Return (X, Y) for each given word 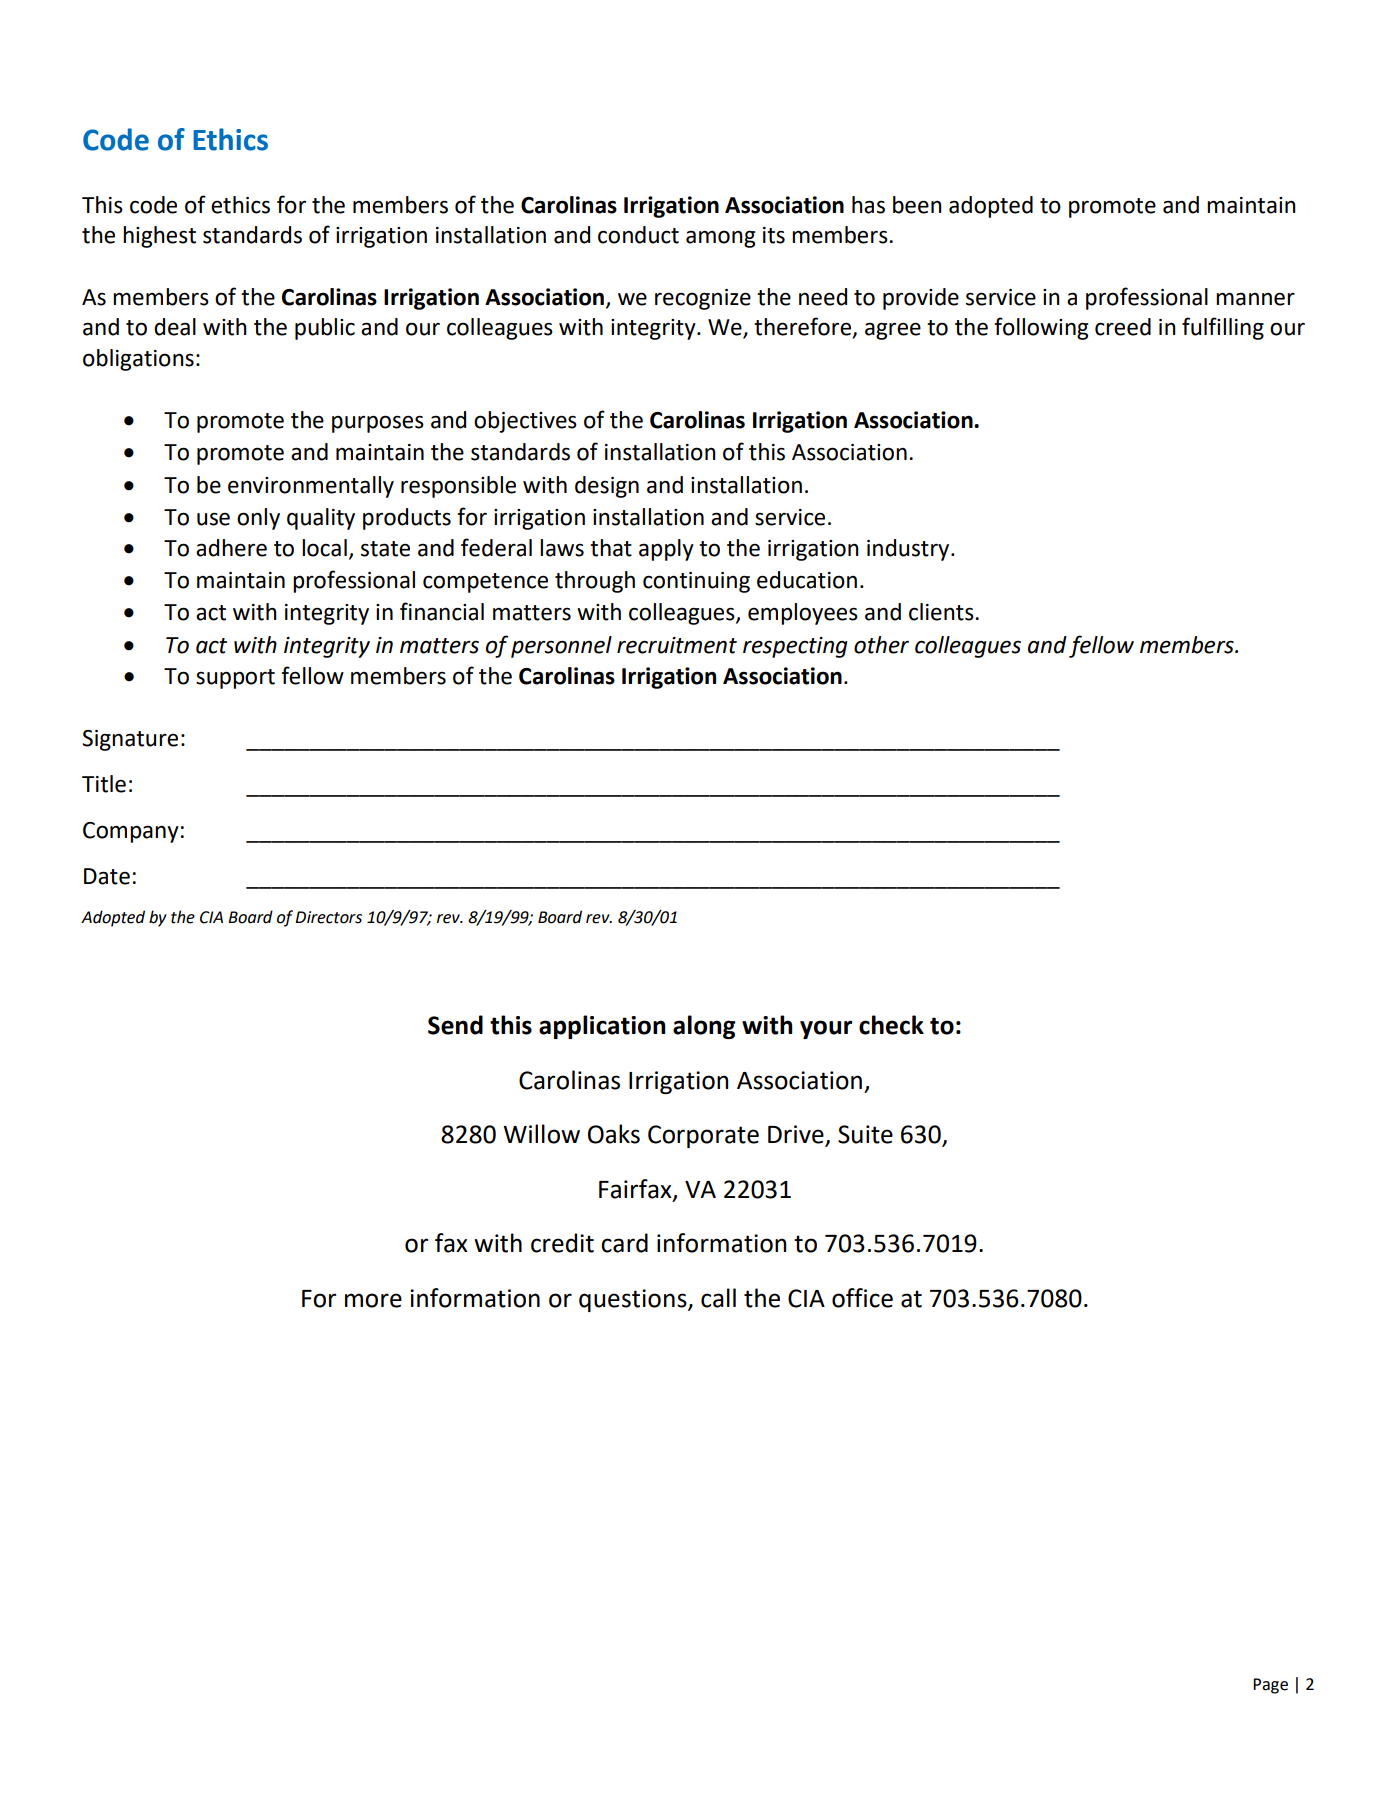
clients (942, 612)
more (373, 1300)
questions (634, 1300)
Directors (328, 917)
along (704, 1027)
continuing (696, 582)
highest (159, 237)
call (718, 1298)
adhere (231, 548)
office (862, 1298)
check (891, 1025)
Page (1270, 1686)
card (624, 1243)
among (720, 239)
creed (1123, 327)
